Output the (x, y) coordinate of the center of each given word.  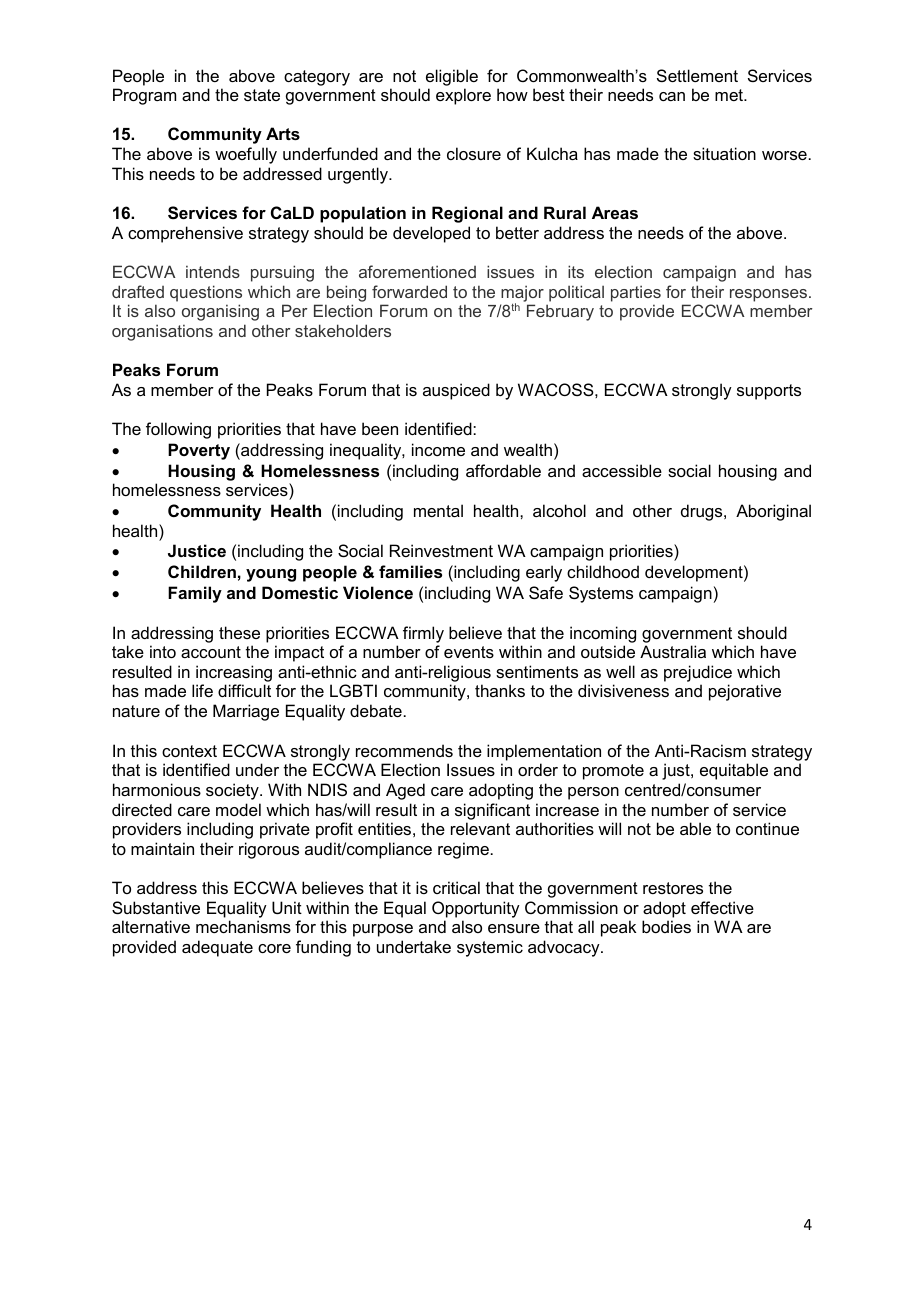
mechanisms (243, 926)
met (730, 95)
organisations (162, 332)
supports (769, 392)
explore (463, 96)
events (469, 652)
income (438, 449)
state (262, 95)
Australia (673, 651)
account (211, 652)
